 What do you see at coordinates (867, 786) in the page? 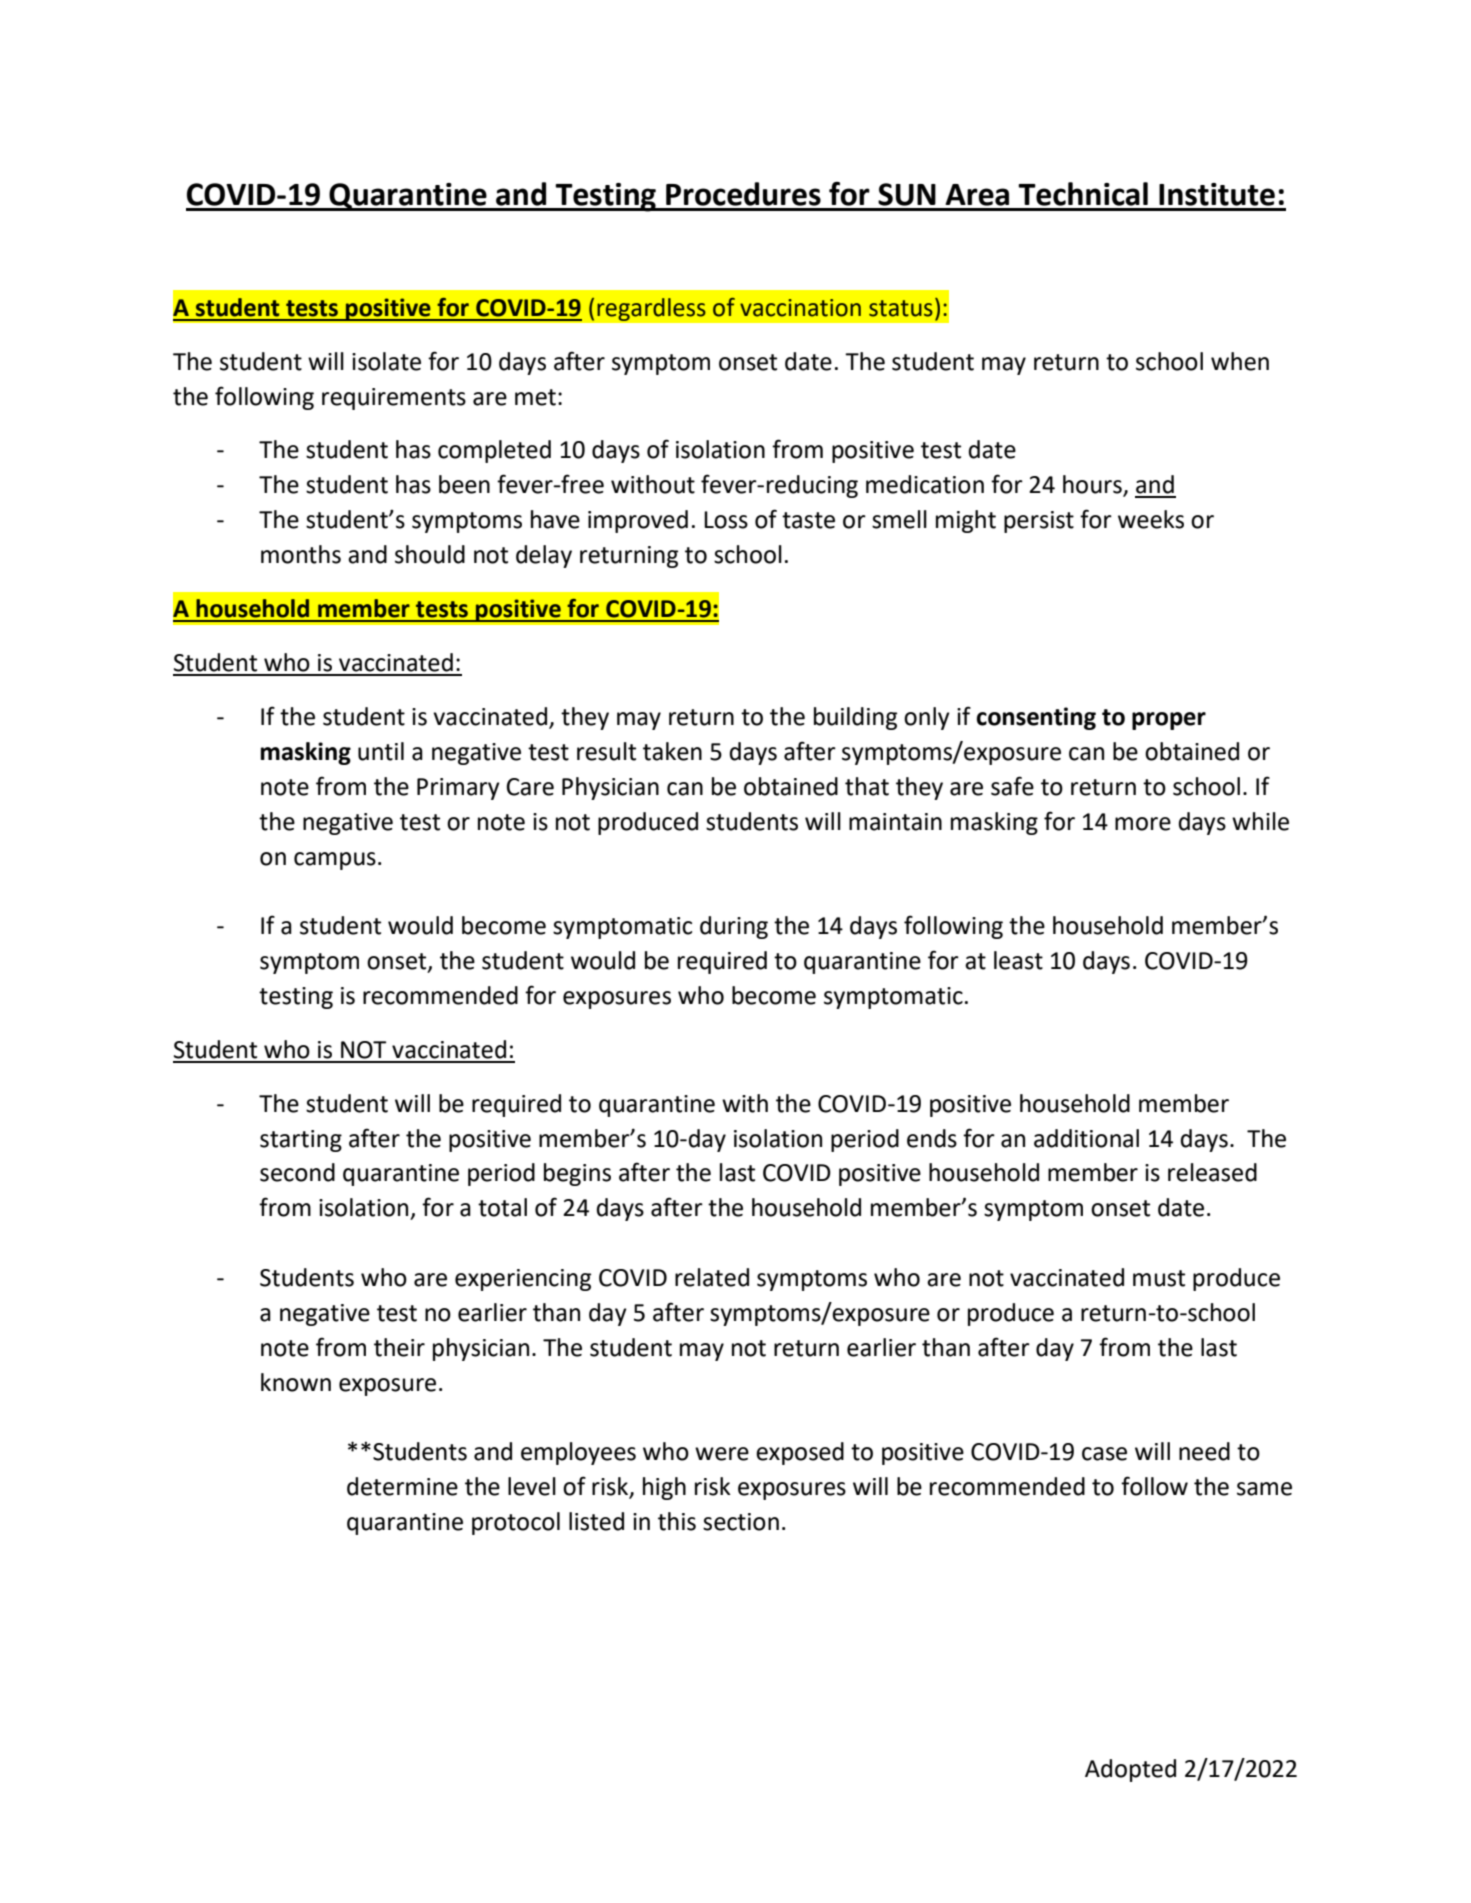
I see `that` at bounding box center [867, 786].
